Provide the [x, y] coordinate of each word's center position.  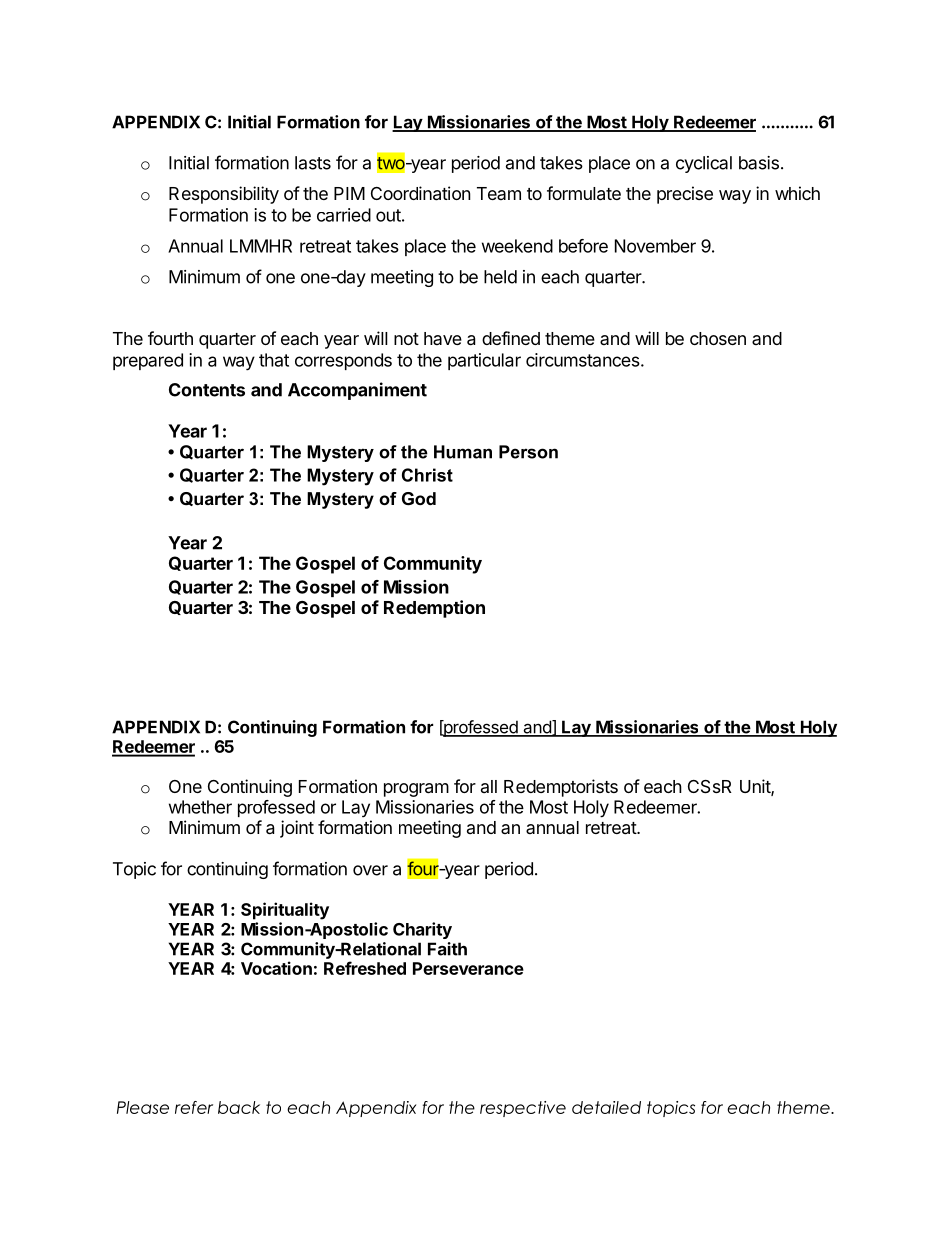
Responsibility [224, 195]
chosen [718, 338]
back [239, 1107]
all [489, 786]
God [419, 499]
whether [200, 807]
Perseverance [468, 968]
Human [463, 452]
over [370, 870]
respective [523, 1109]
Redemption [434, 609]
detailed [606, 1107]
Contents [207, 390]
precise [685, 195]
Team [499, 193]
